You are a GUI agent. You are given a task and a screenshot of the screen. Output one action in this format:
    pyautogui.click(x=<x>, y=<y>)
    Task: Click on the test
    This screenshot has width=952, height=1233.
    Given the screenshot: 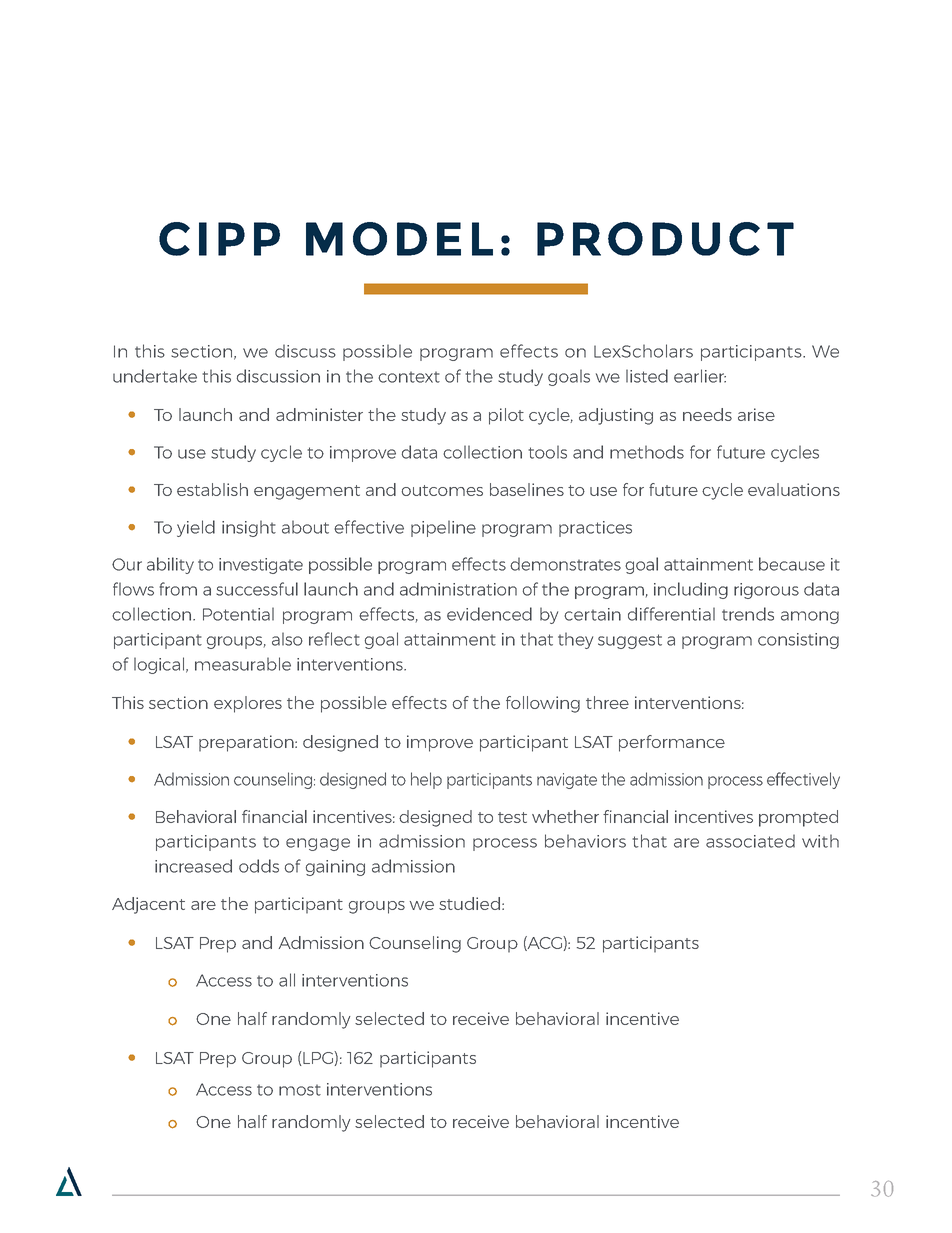 What is the action you would take?
    pyautogui.click(x=512, y=817)
